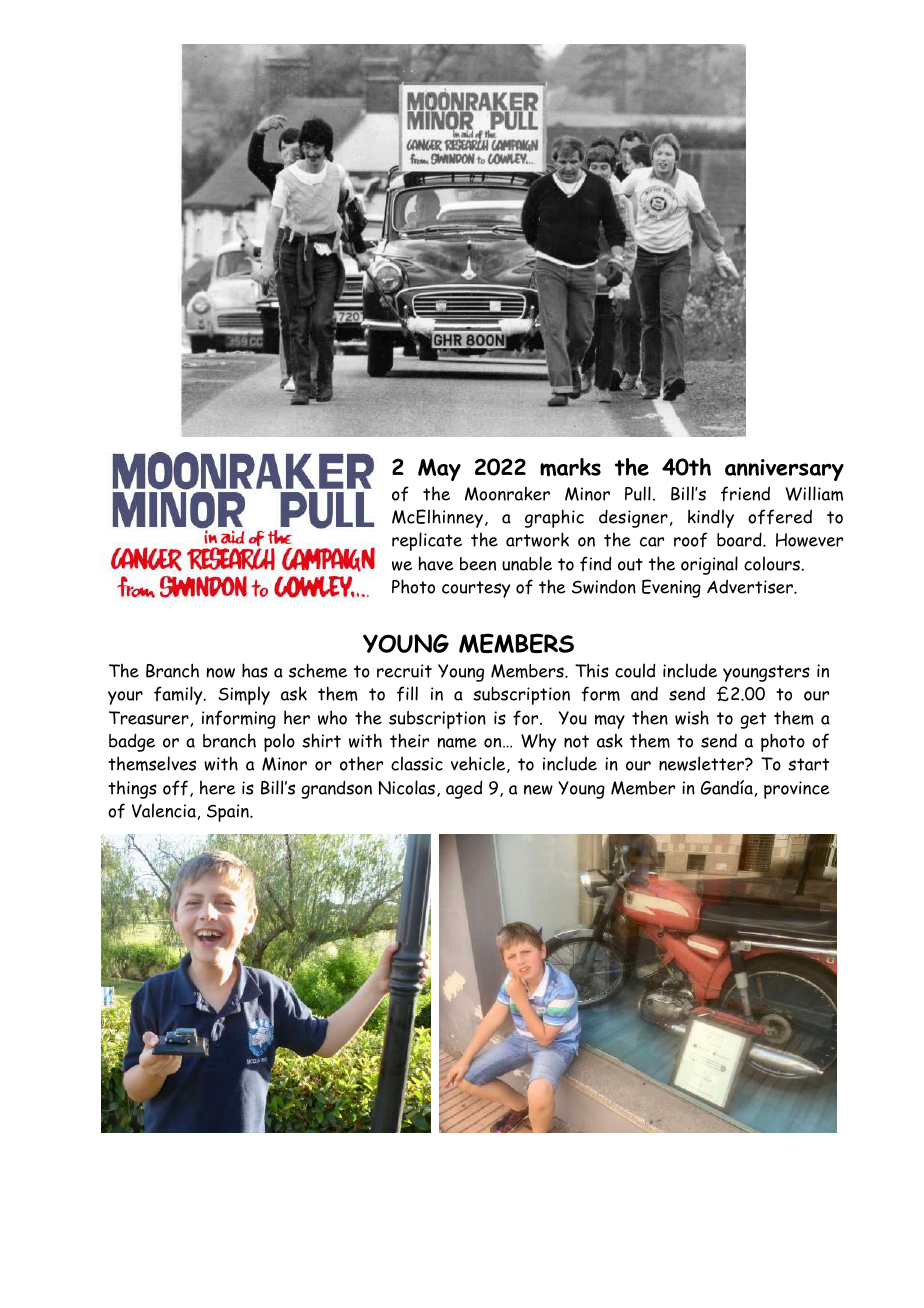 The image size is (924, 1308). Describe the element at coordinates (435, 563) in the page. I see `have` at that location.
